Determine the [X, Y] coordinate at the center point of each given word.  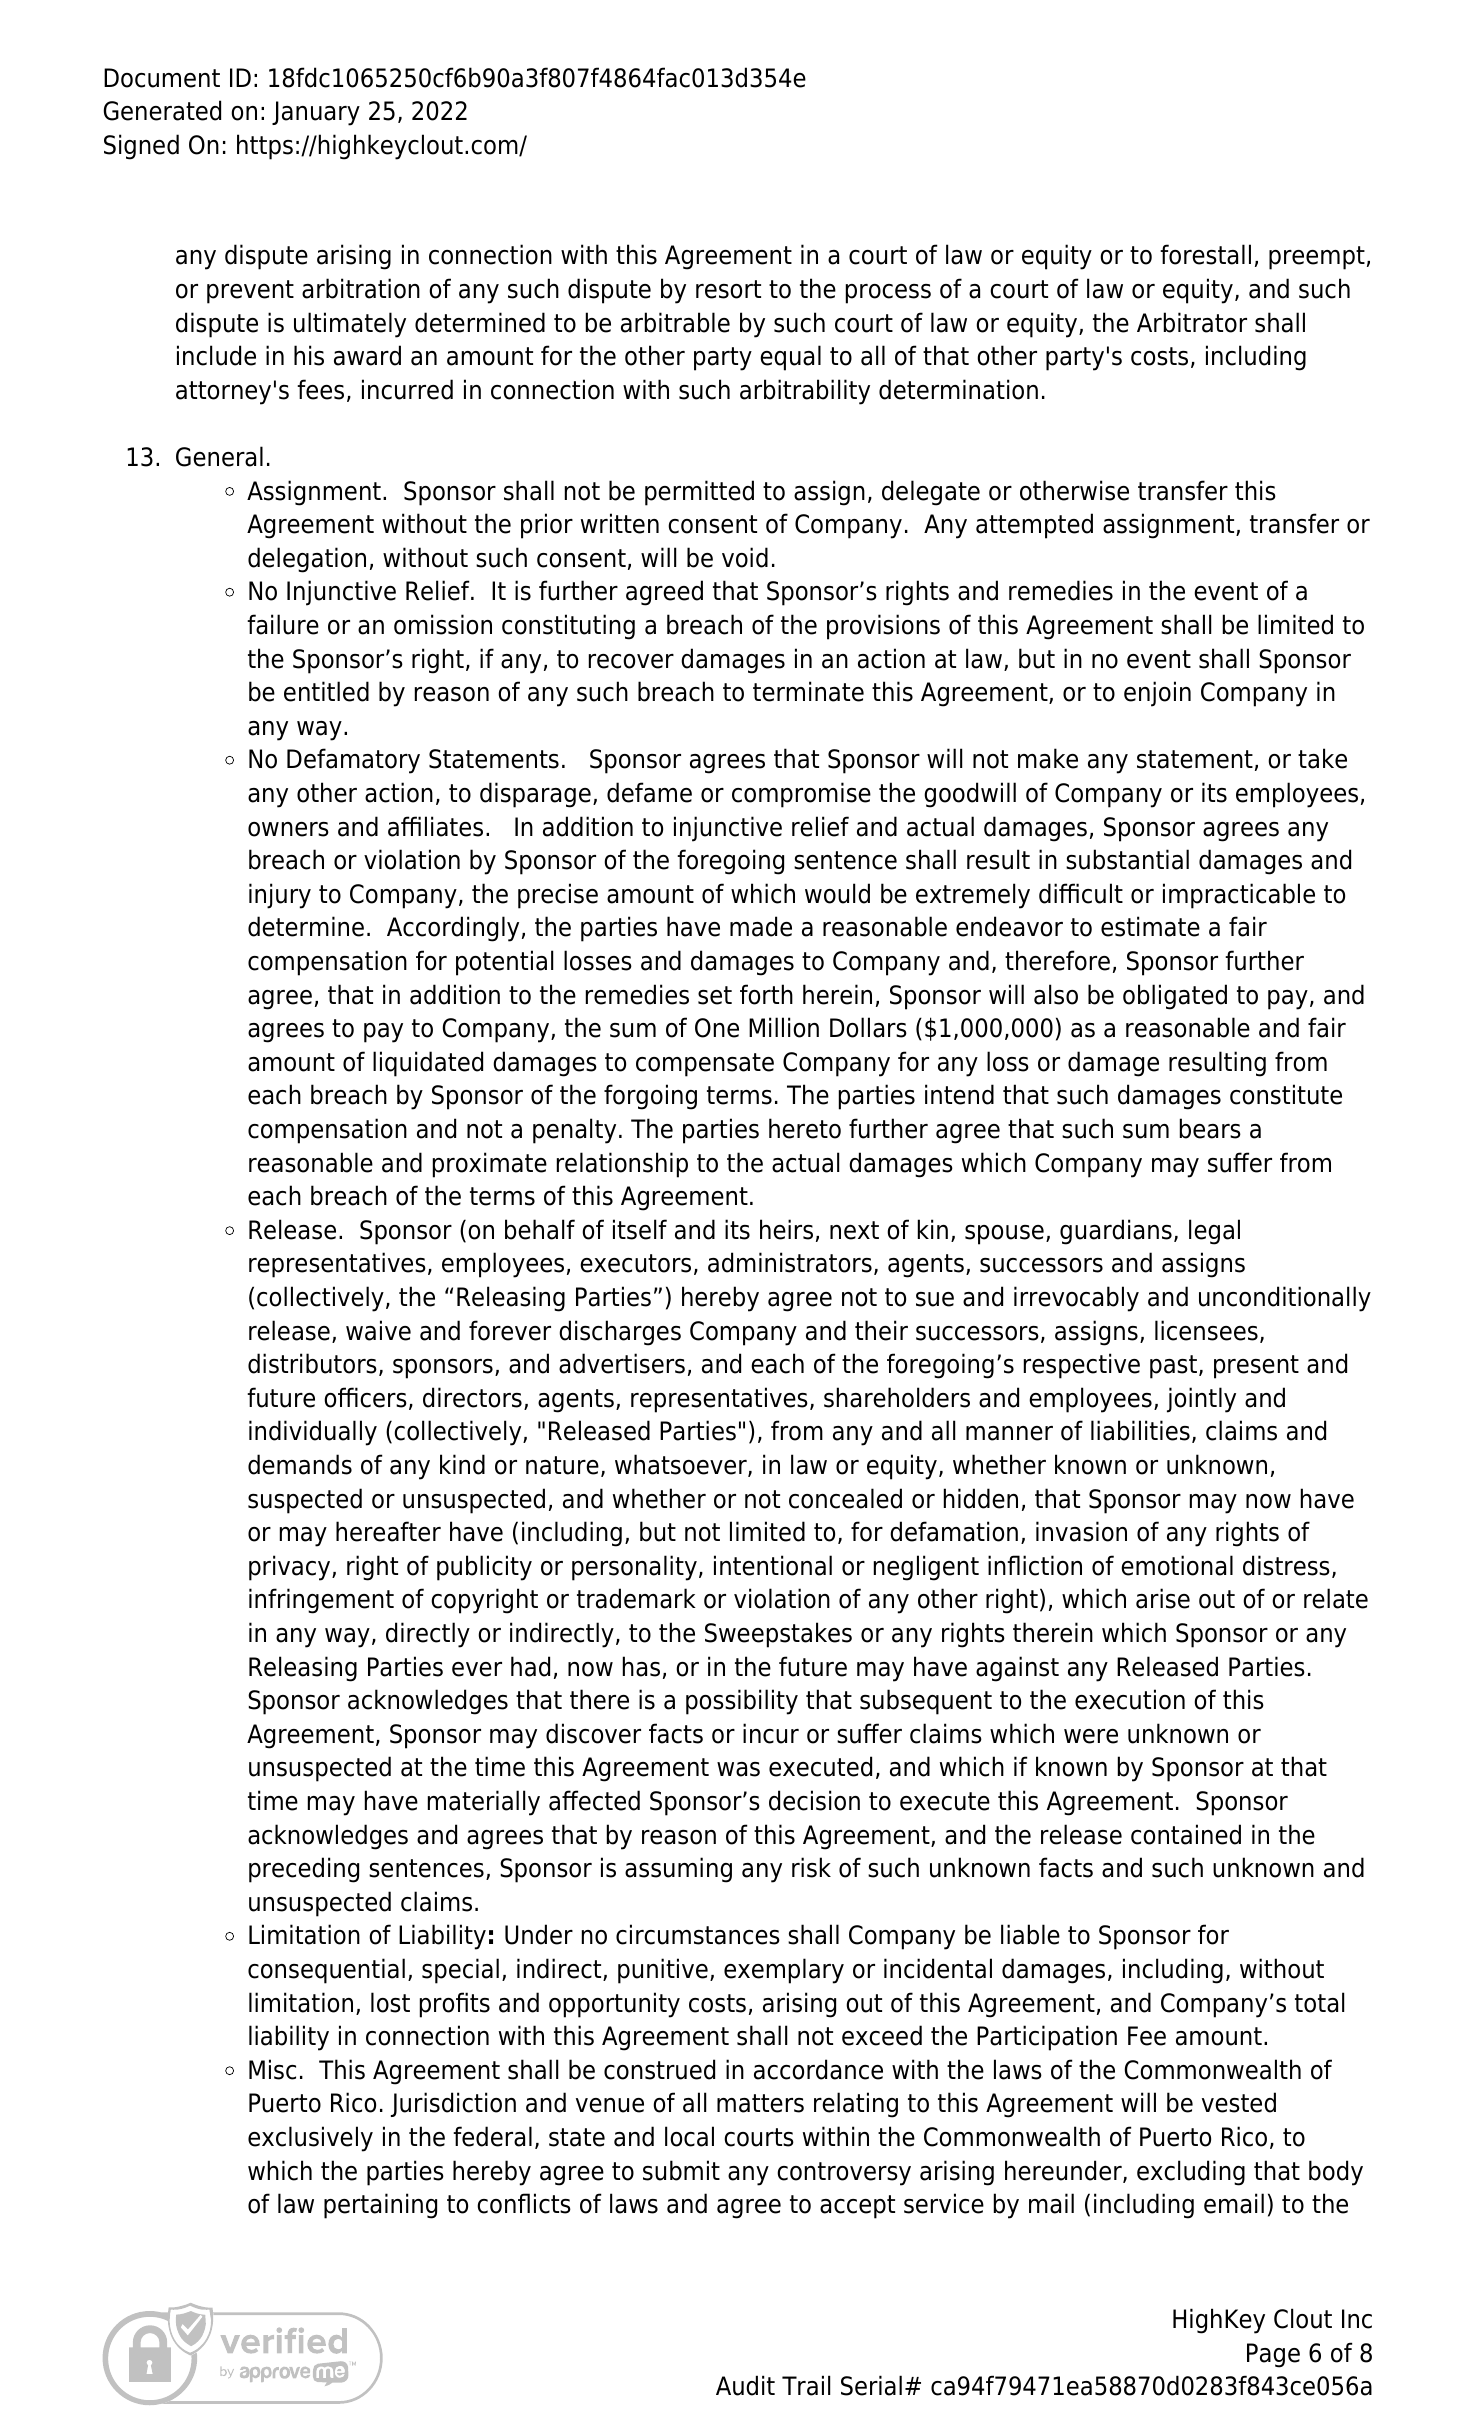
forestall [1205, 254]
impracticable [1239, 896]
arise [1163, 1598]
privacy [291, 1568]
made [761, 926]
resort [728, 289]
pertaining [380, 2206]
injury [280, 896]
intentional [773, 1565]
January [316, 113]
